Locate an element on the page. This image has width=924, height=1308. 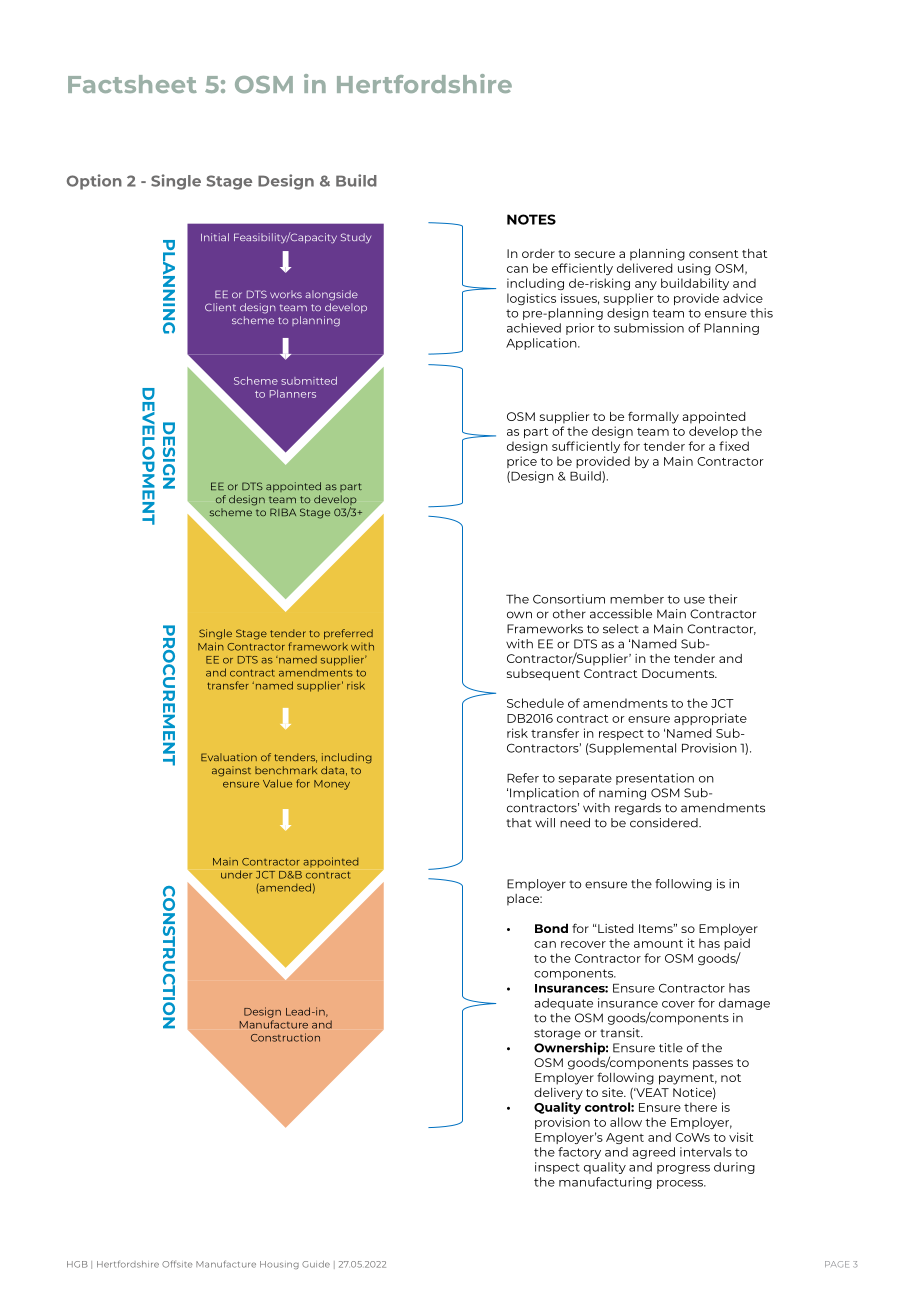
their is located at coordinates (723, 599).
